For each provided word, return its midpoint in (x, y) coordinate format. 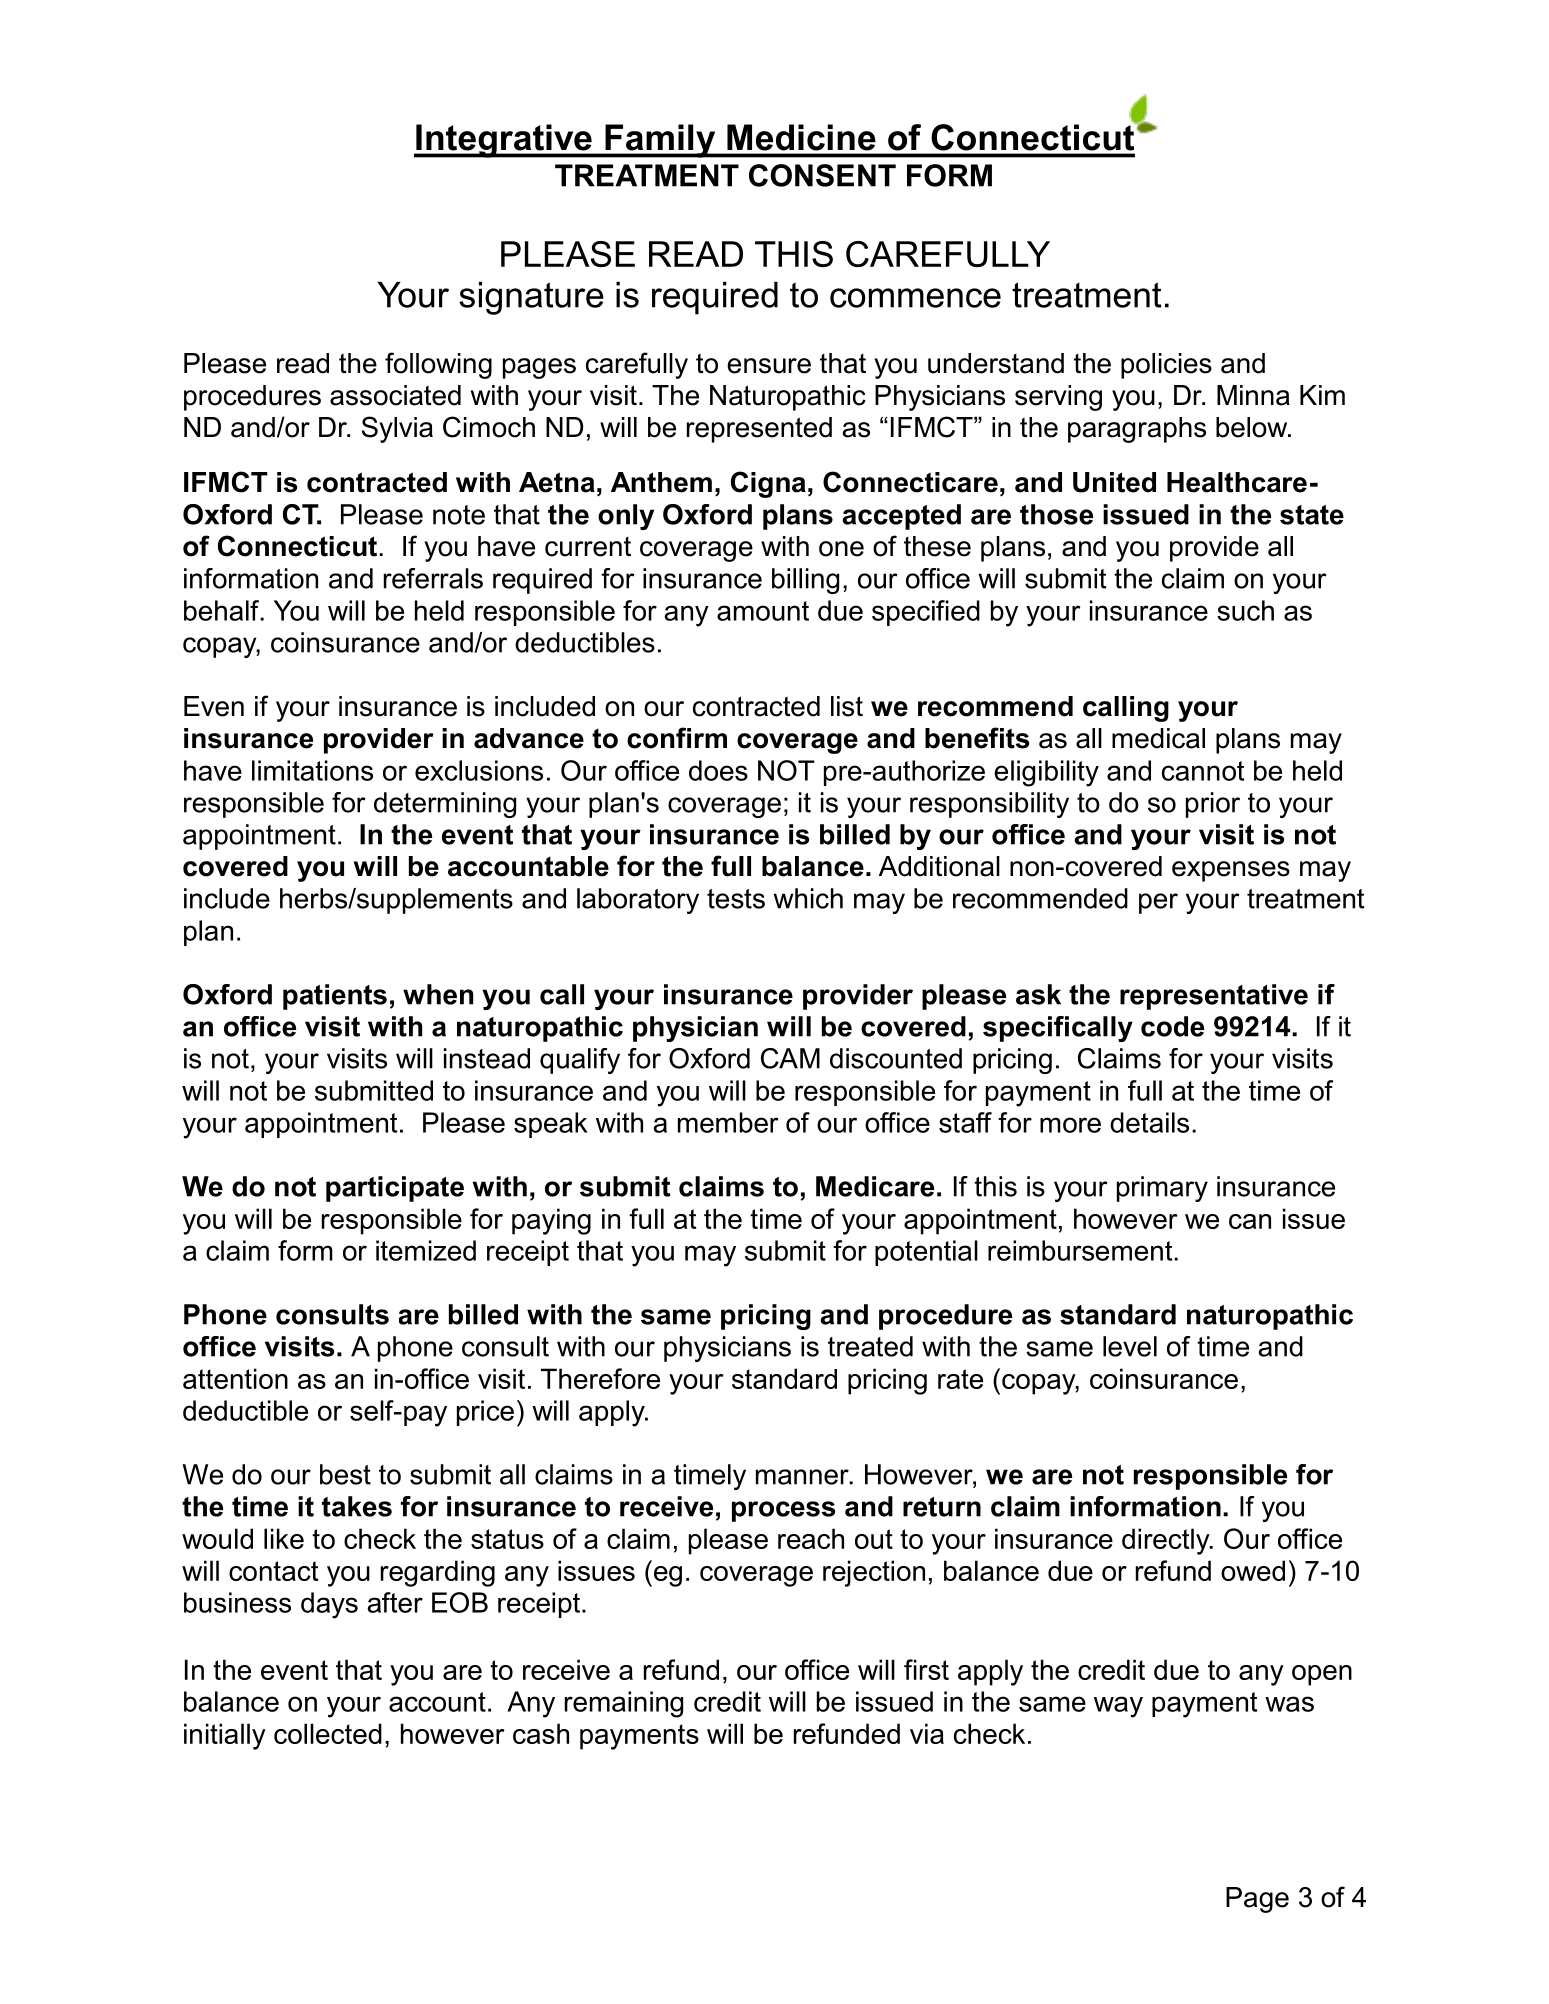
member (728, 1122)
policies (1166, 366)
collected (328, 1733)
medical (1158, 738)
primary (1162, 1189)
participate (395, 1189)
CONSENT (822, 175)
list (847, 706)
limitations (312, 770)
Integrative (504, 141)
